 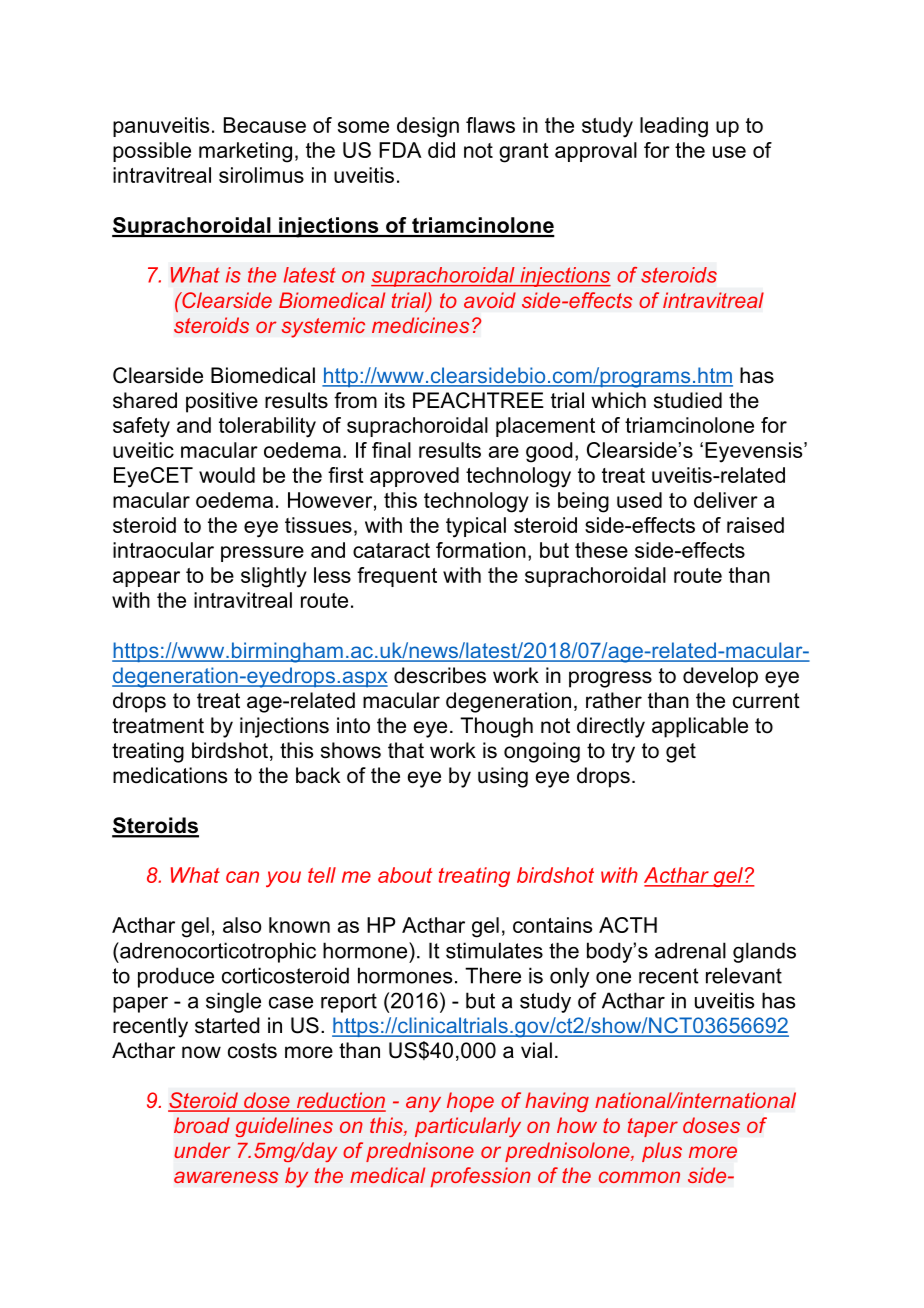 I want to click on did, so click(x=441, y=150).
